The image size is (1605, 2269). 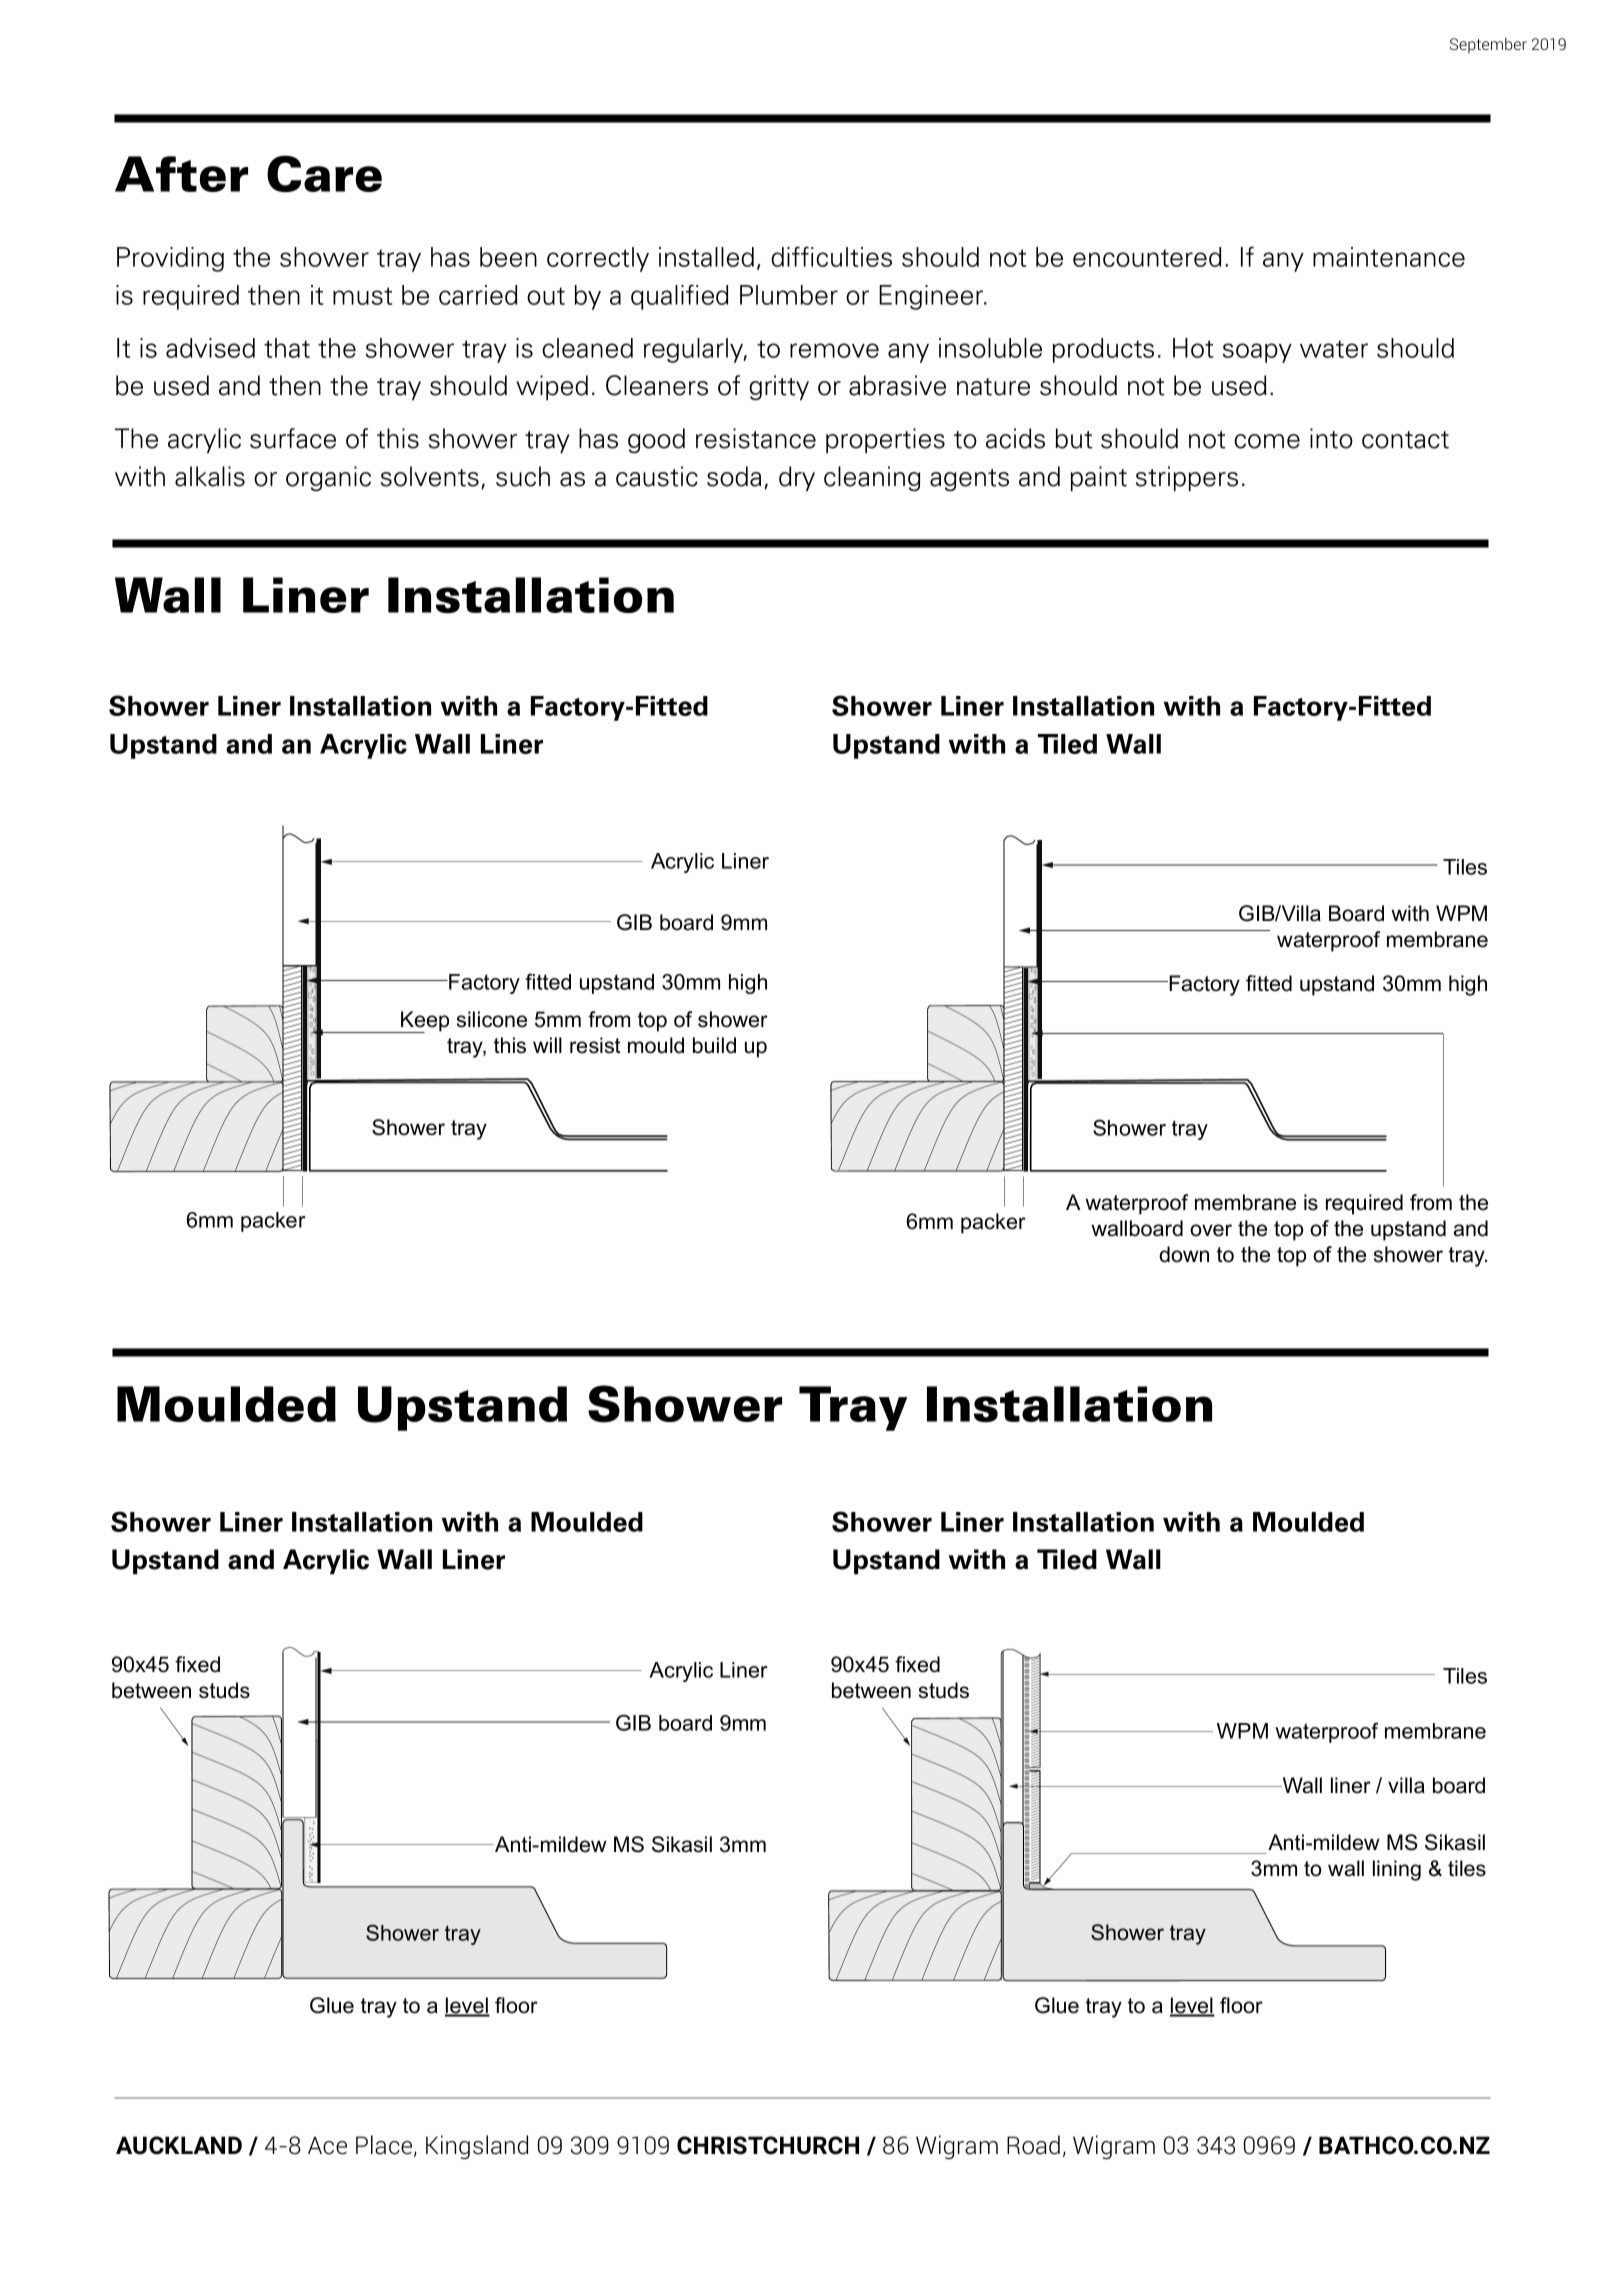 I want to click on dry, so click(x=797, y=478).
